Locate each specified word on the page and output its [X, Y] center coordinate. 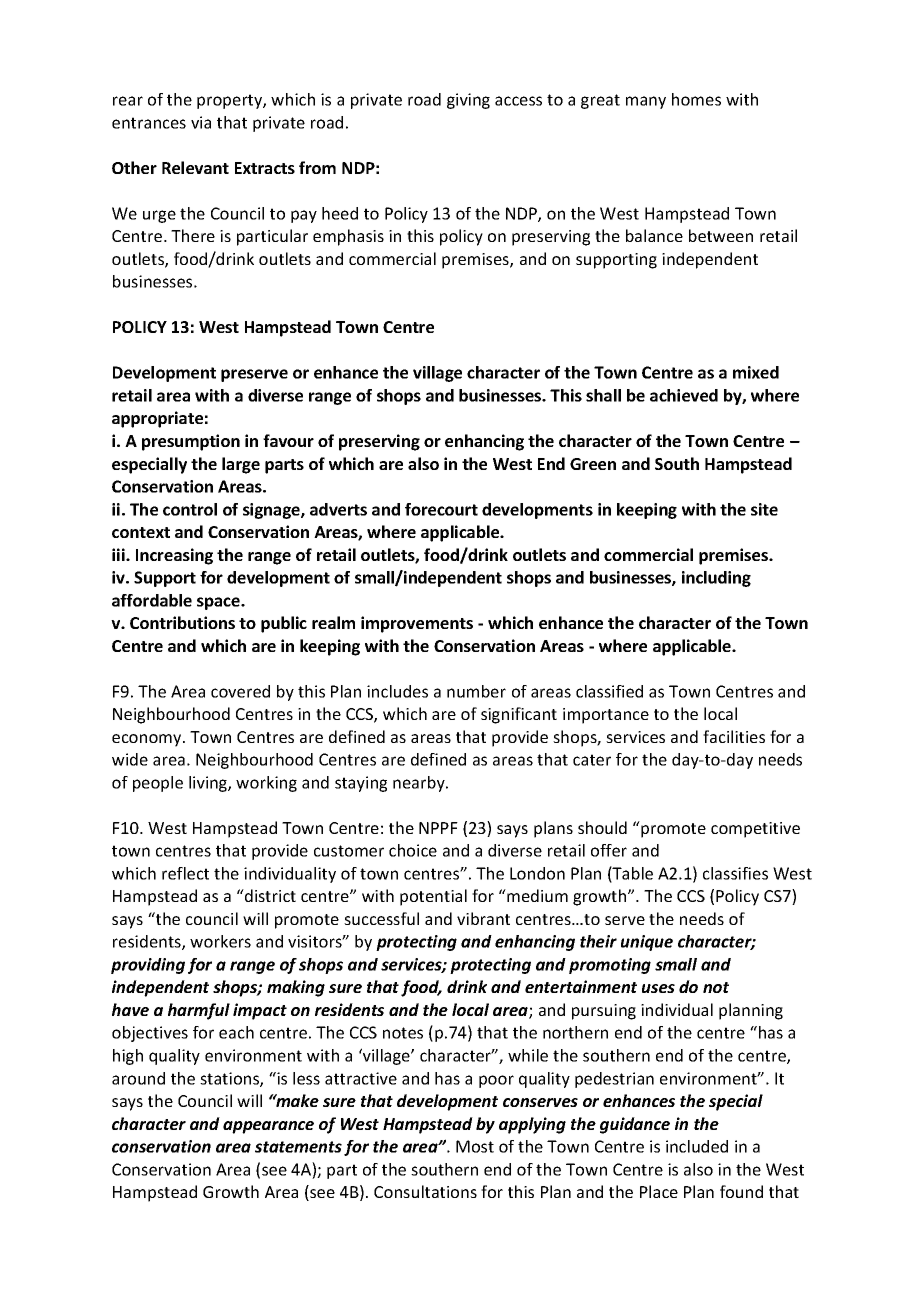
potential [433, 897]
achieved [684, 395]
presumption [191, 442]
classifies [735, 873]
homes [696, 99]
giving [468, 101]
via [201, 122]
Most [475, 1146]
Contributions [182, 622]
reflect [185, 873]
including [716, 579]
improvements [417, 624]
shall [603, 395]
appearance [268, 1127]
